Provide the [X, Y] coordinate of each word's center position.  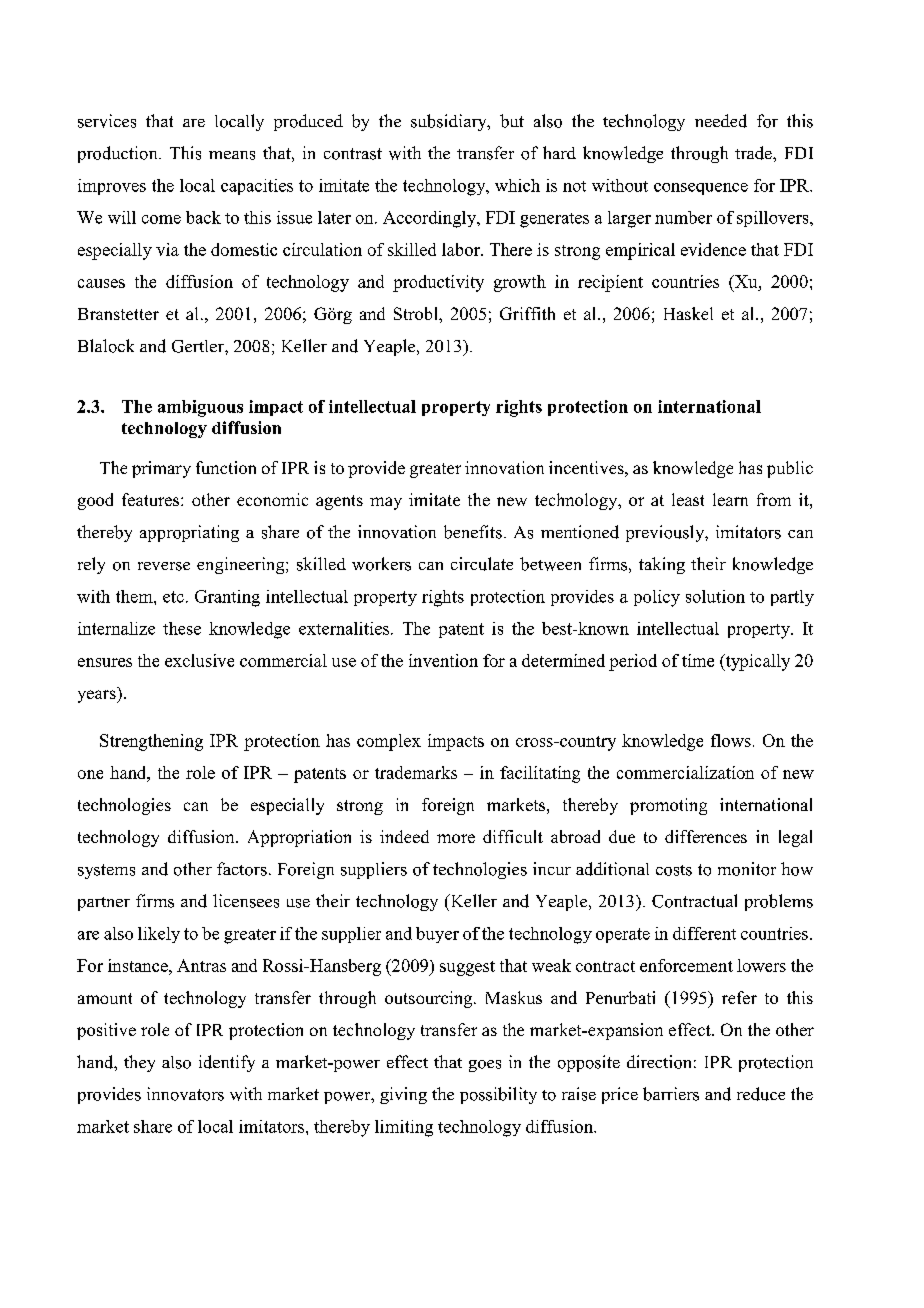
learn [730, 499]
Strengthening [151, 742]
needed [721, 121]
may [386, 503]
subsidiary [450, 122]
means [232, 155]
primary [161, 469]
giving [403, 1095]
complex [389, 742]
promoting [668, 806]
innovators [185, 1094]
